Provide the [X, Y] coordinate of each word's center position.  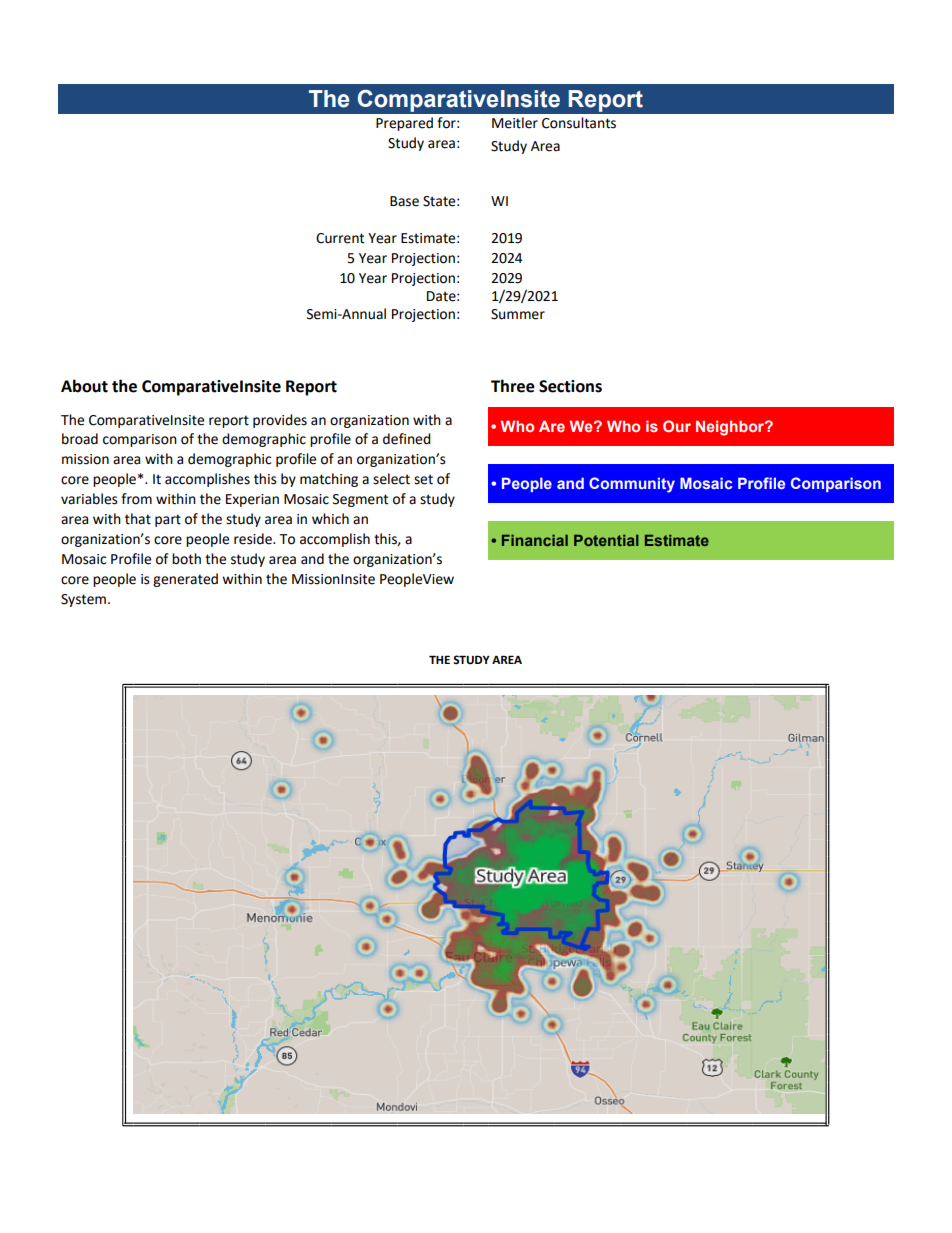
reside [254, 539]
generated [185, 580]
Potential [606, 540]
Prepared [404, 124]
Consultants [579, 123]
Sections [570, 386]
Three [513, 386]
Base [404, 201]
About [84, 386]
